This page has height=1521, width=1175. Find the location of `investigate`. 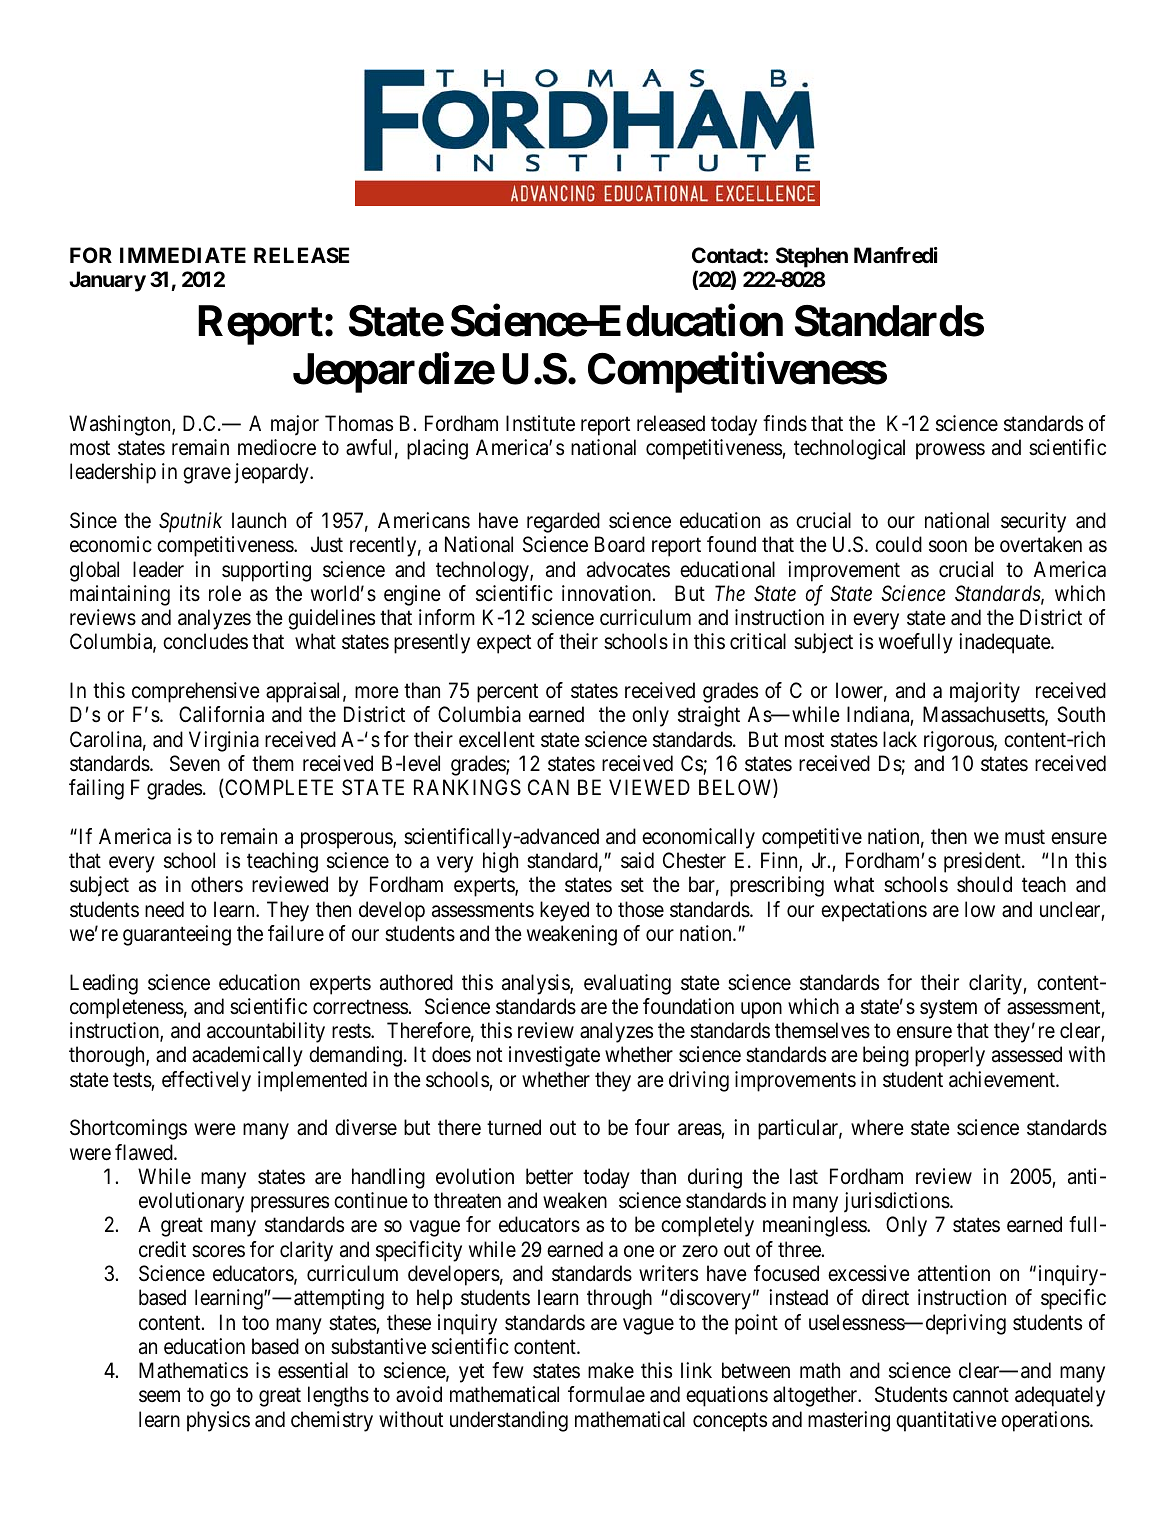

investigate is located at coordinates (554, 1056).
